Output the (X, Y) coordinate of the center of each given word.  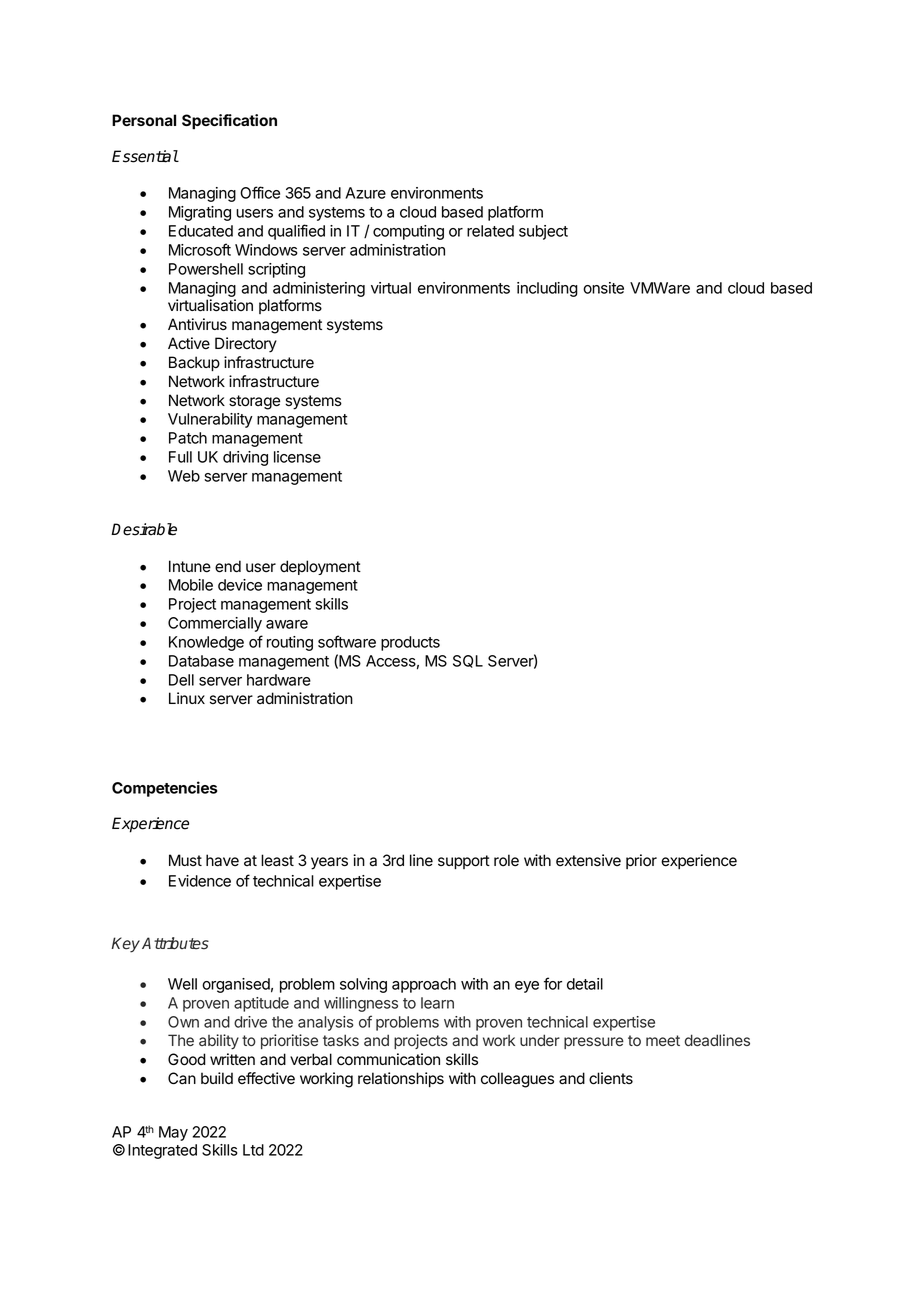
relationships (401, 1079)
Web (184, 476)
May (173, 1133)
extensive (588, 860)
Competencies (164, 789)
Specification (229, 122)
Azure (365, 193)
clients (611, 1078)
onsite (603, 288)
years (329, 863)
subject (543, 232)
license (297, 457)
